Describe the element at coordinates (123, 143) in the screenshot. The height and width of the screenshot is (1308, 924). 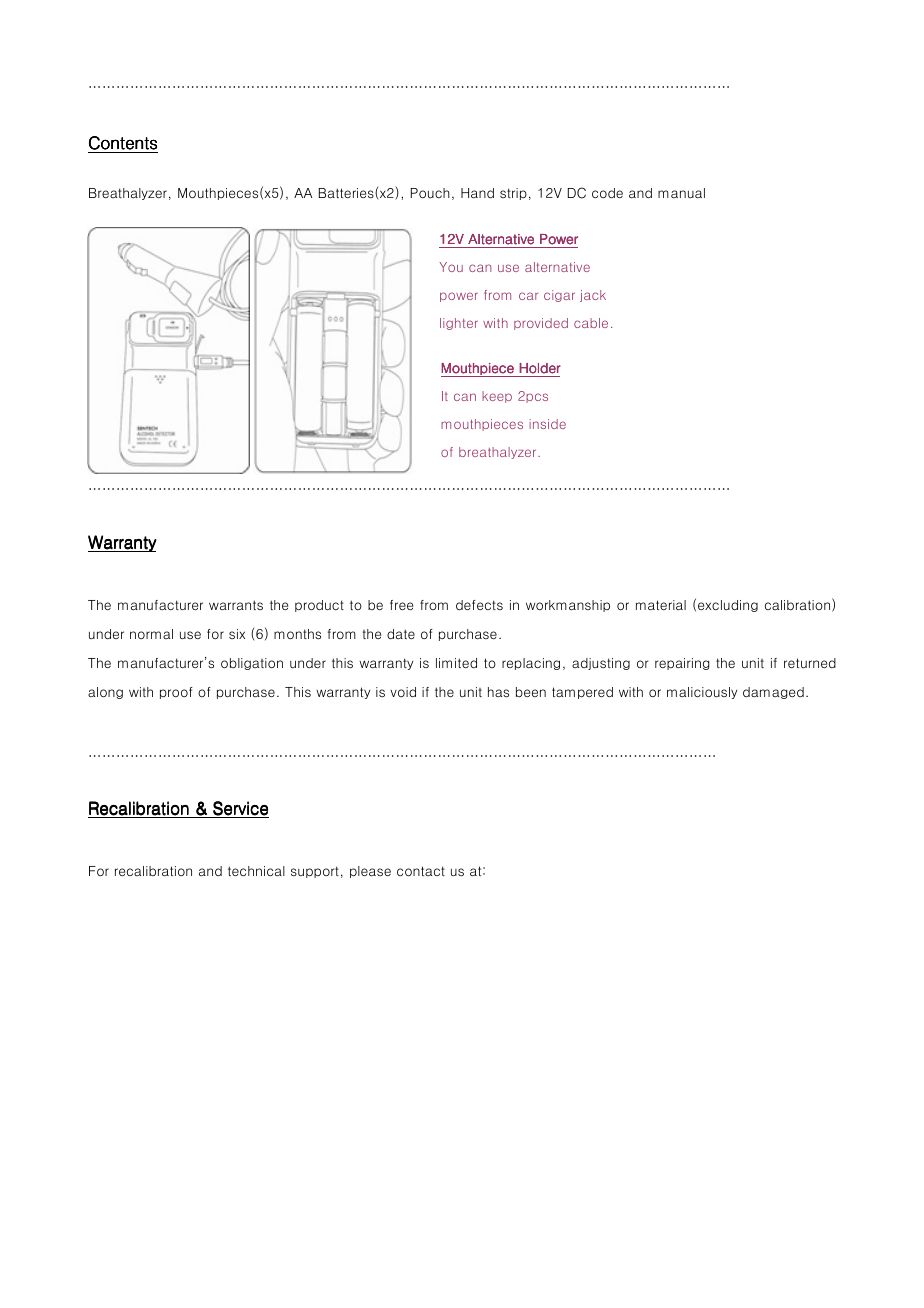
I see `Contents` at that location.
